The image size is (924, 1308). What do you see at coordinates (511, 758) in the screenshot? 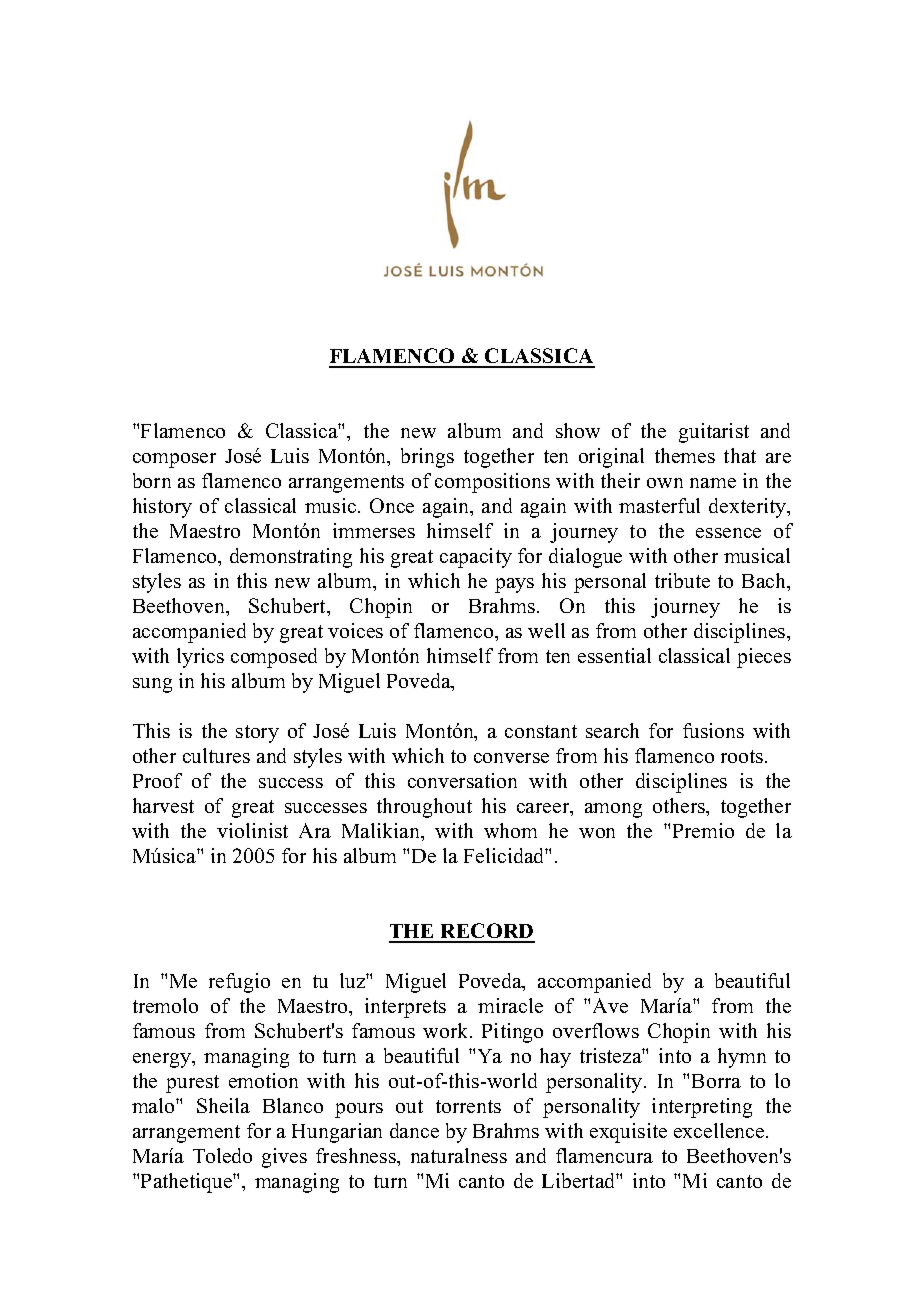
I see `converse` at bounding box center [511, 758].
